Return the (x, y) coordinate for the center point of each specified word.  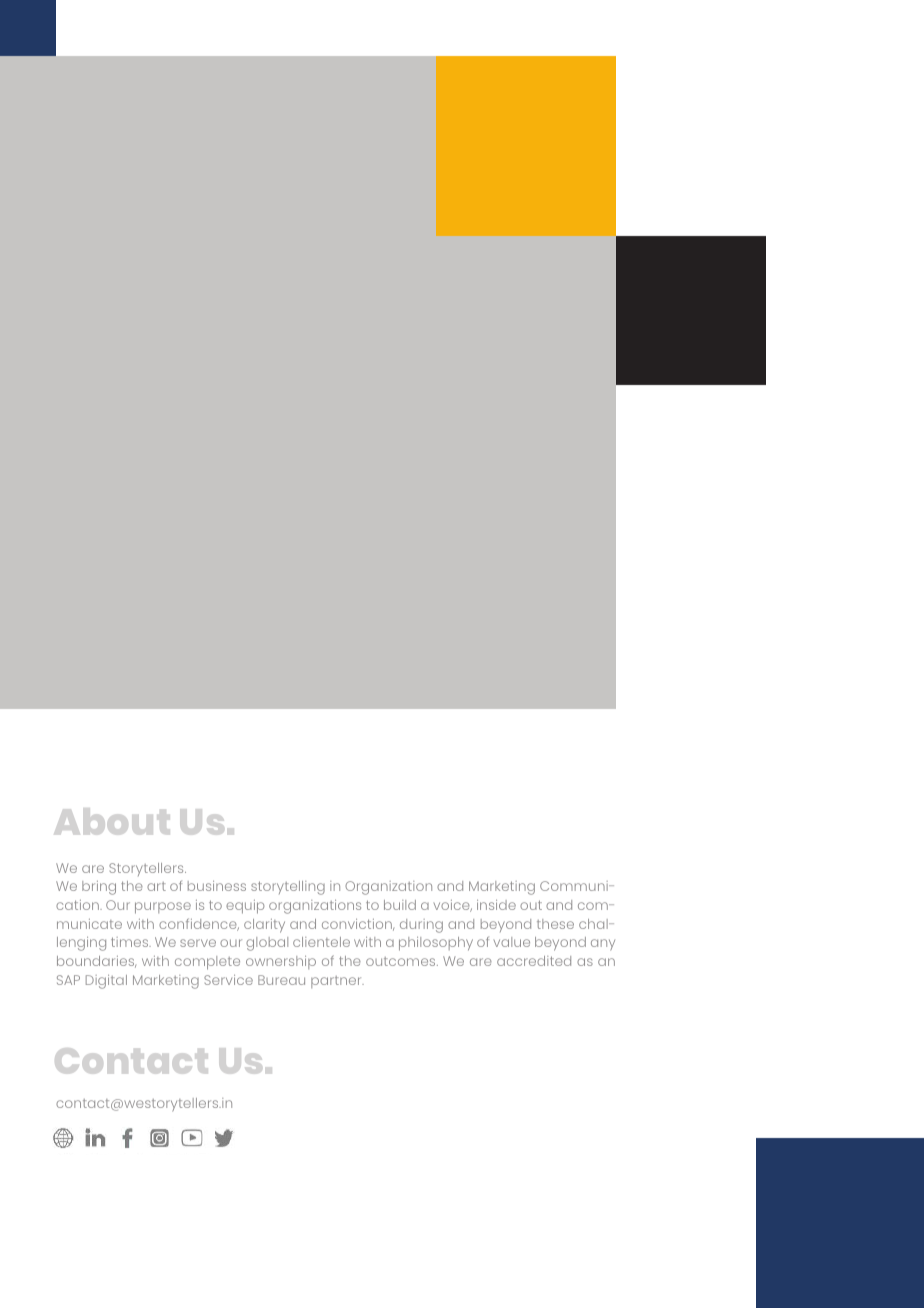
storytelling (288, 888)
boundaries (96, 962)
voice (453, 906)
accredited (534, 961)
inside (496, 905)
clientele (321, 942)
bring (99, 888)
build (400, 905)
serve (198, 943)
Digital (106, 982)
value (512, 942)
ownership (281, 962)
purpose (163, 908)
